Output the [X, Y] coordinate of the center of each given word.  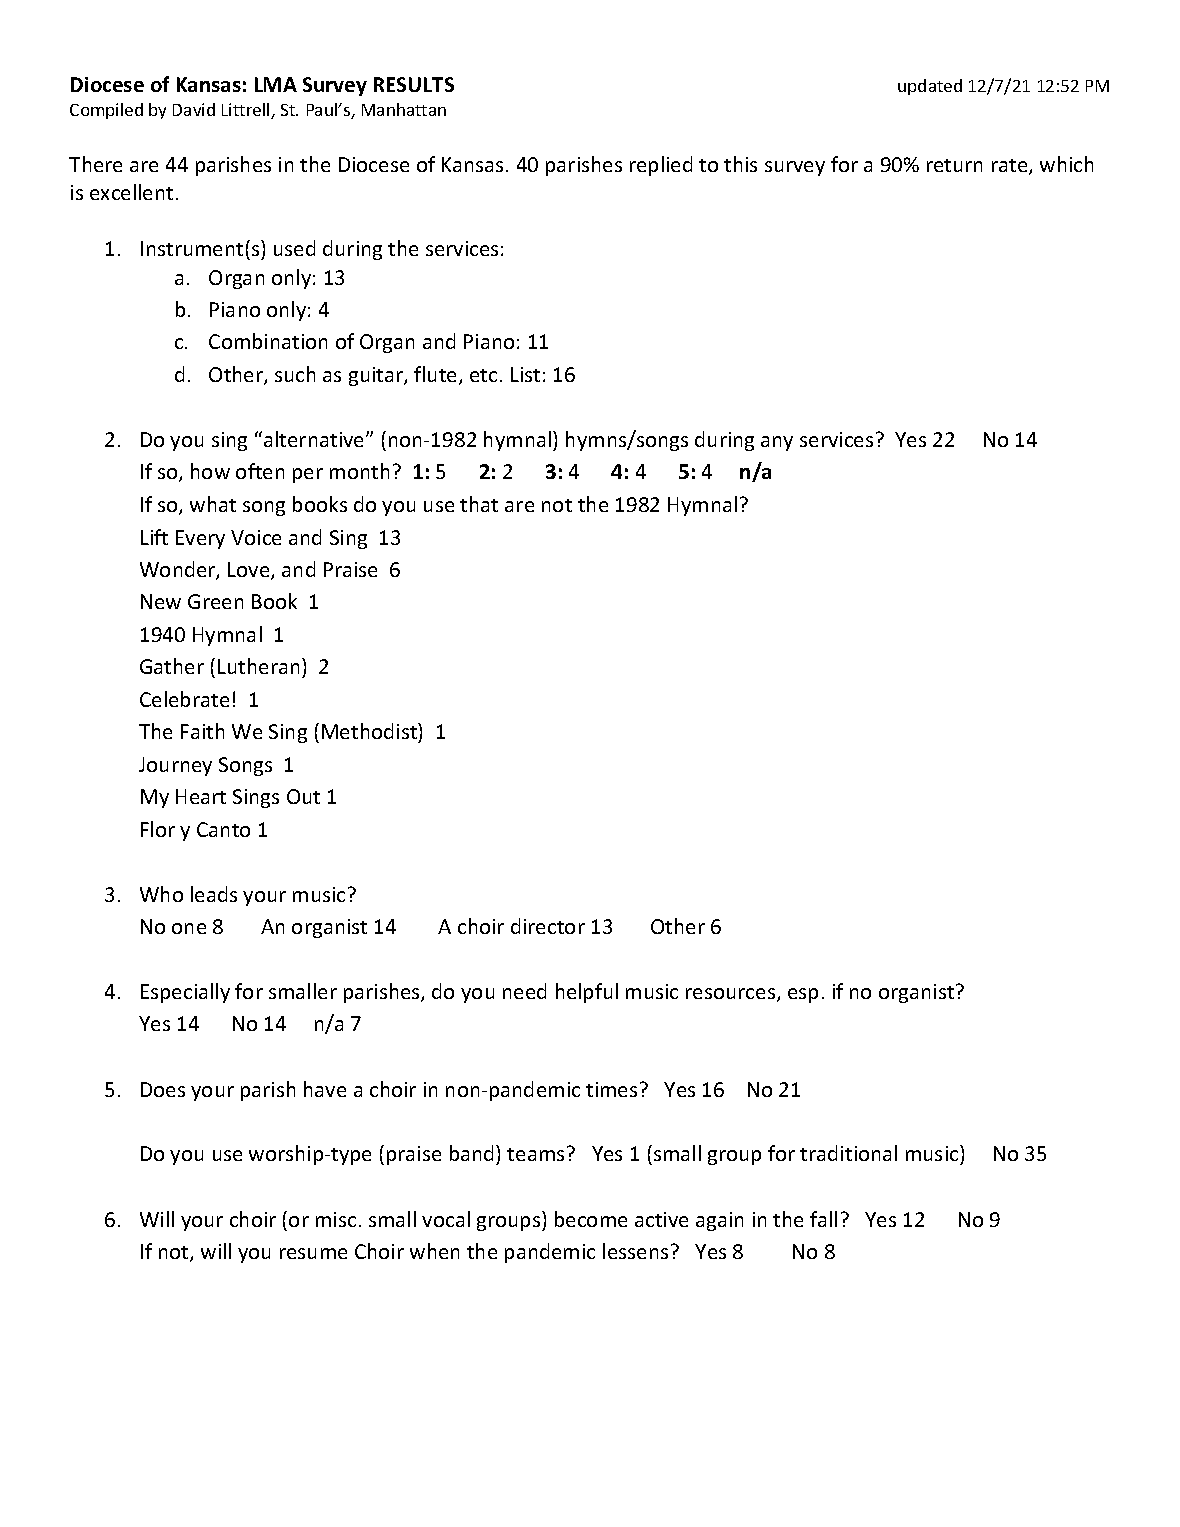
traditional [848, 1153]
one [189, 928]
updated [930, 87]
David [194, 109]
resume [313, 1253]
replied [661, 166]
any [777, 443]
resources [732, 995]
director [548, 926]
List [525, 374]
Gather [172, 666]
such [295, 374]
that [479, 504]
